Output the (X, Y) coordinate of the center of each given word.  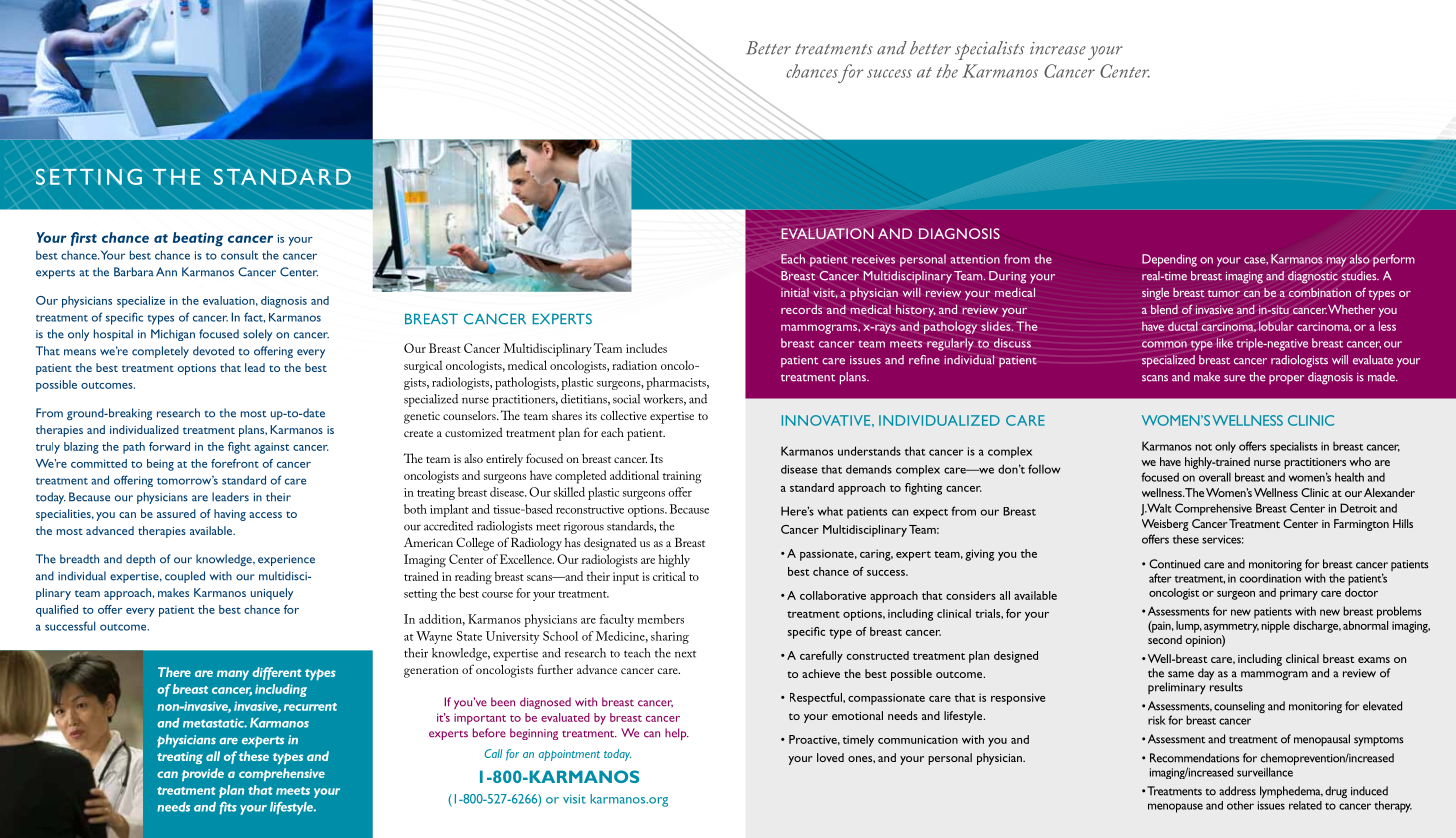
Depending (1169, 260)
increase (1058, 48)
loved (830, 757)
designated (610, 544)
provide (203, 774)
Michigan (173, 335)
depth (140, 560)
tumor (1224, 293)
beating (198, 239)
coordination (1270, 578)
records (801, 309)
